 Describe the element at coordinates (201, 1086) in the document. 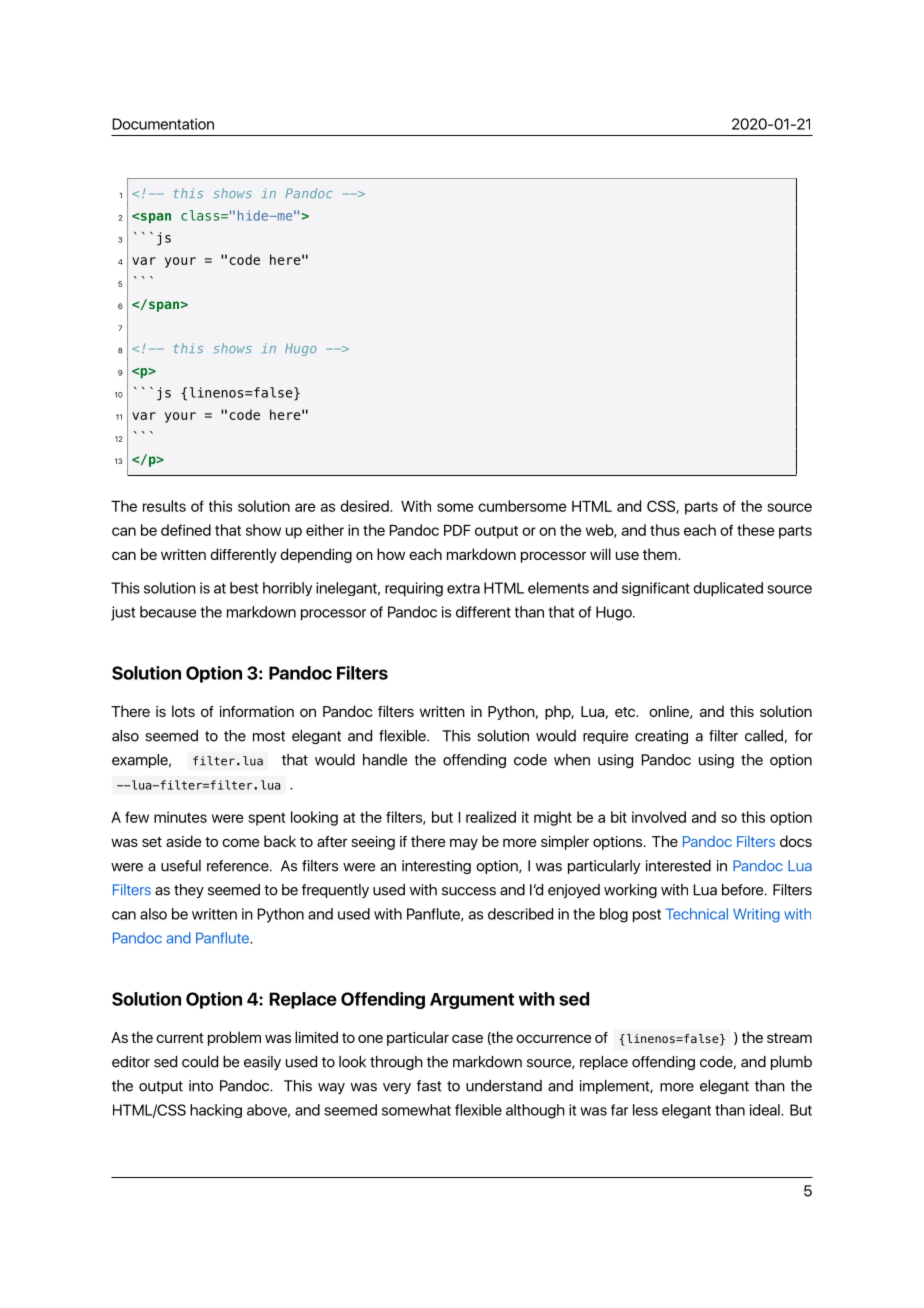

I see `into` at that location.
